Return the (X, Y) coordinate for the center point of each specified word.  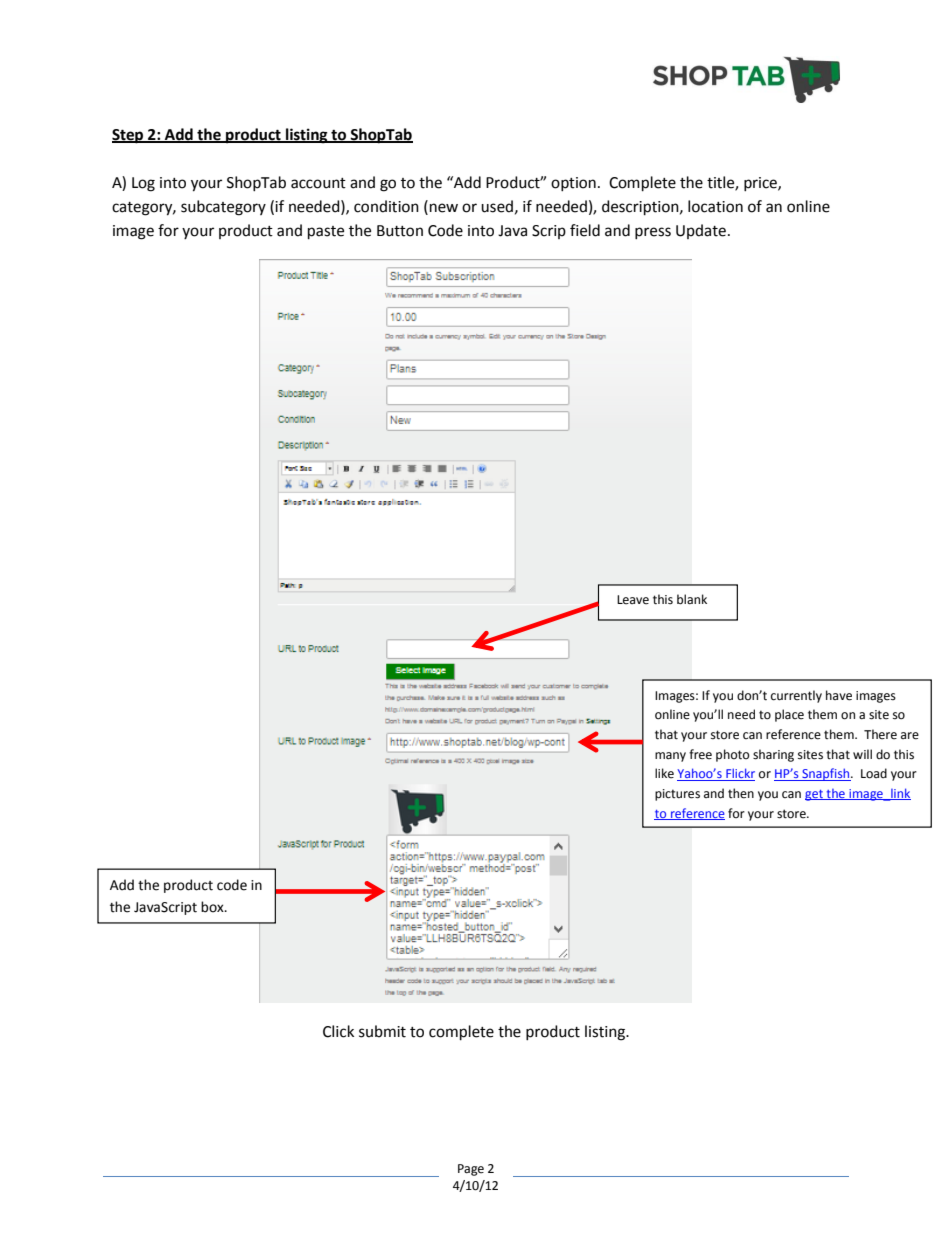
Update (701, 231)
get (815, 795)
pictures (677, 795)
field (585, 230)
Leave (633, 600)
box (213, 907)
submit (382, 1031)
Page (471, 1170)
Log (143, 184)
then (741, 793)
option (573, 184)
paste (326, 233)
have (839, 695)
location (715, 206)
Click (338, 1031)
